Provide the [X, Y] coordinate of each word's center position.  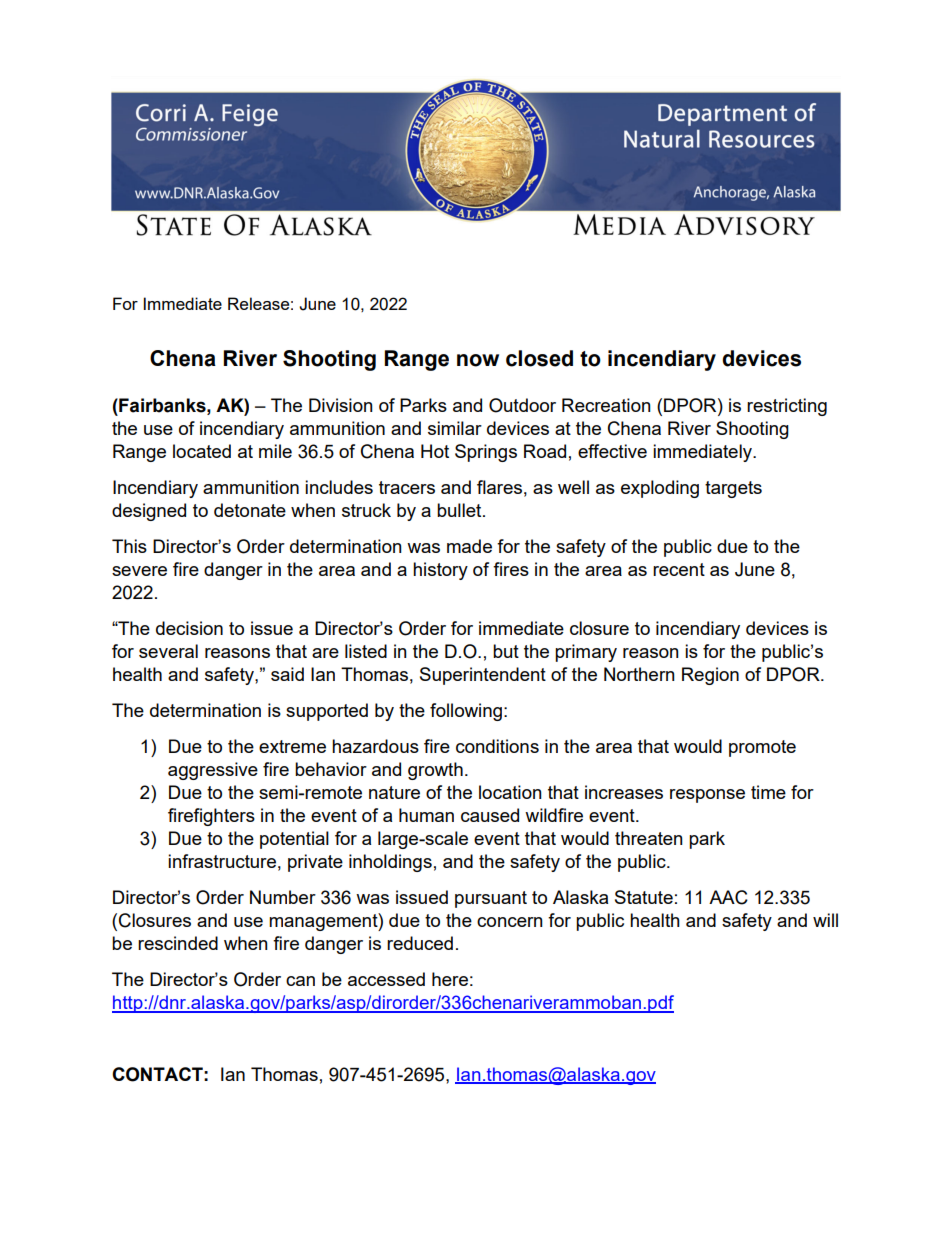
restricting [787, 407]
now [478, 360]
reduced [420, 943]
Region [710, 676]
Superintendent [483, 676]
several [168, 651]
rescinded [178, 943]
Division [341, 405]
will [825, 920]
